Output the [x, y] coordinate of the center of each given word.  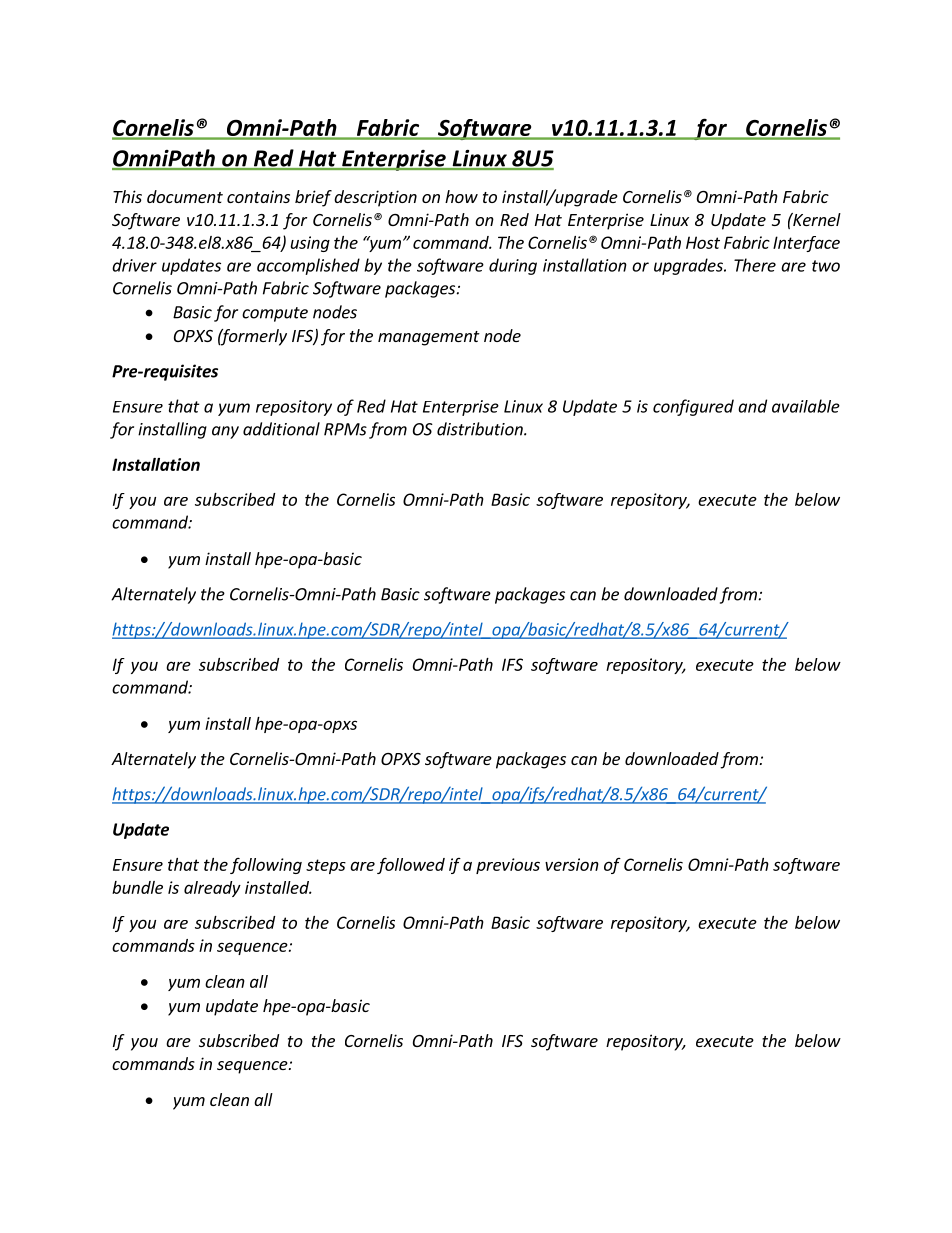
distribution [481, 429]
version [572, 864]
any [225, 432]
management [429, 338]
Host [703, 242]
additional [281, 429]
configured [693, 407]
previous [508, 866]
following [266, 865]
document [185, 196]
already [212, 889]
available [806, 406]
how [461, 196]
